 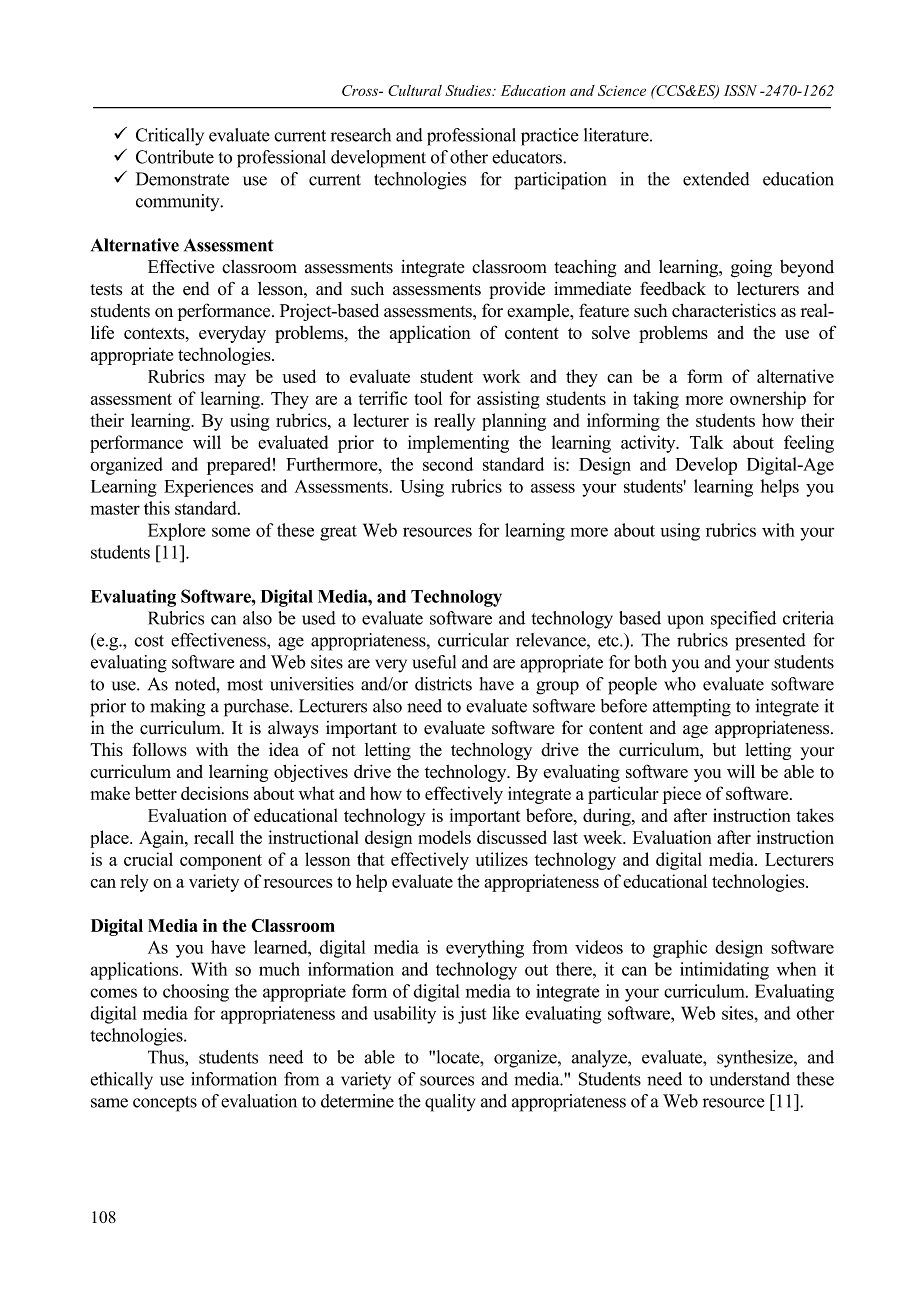 What do you see at coordinates (740, 90) in the screenshot?
I see `ISSN` at bounding box center [740, 90].
